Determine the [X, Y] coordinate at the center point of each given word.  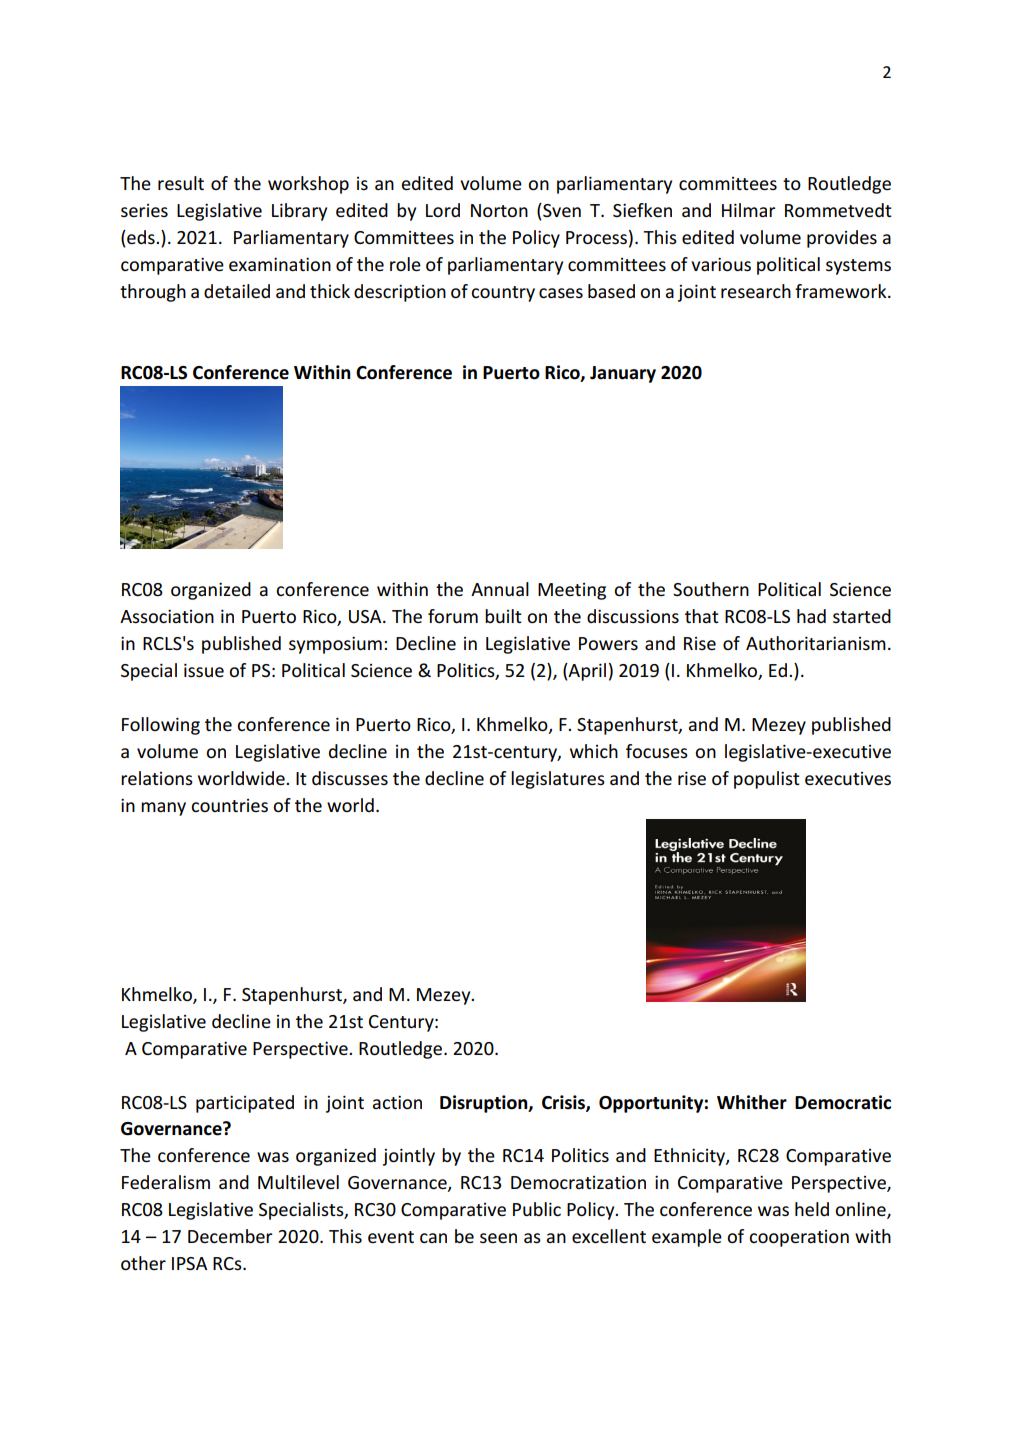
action [397, 1102]
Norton [499, 210]
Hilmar [749, 210]
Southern [711, 589]
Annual [500, 589]
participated [245, 1104]
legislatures [558, 780]
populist [767, 780]
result [181, 183]
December [230, 1236]
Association [167, 616]
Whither [752, 1102]
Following [161, 726]
